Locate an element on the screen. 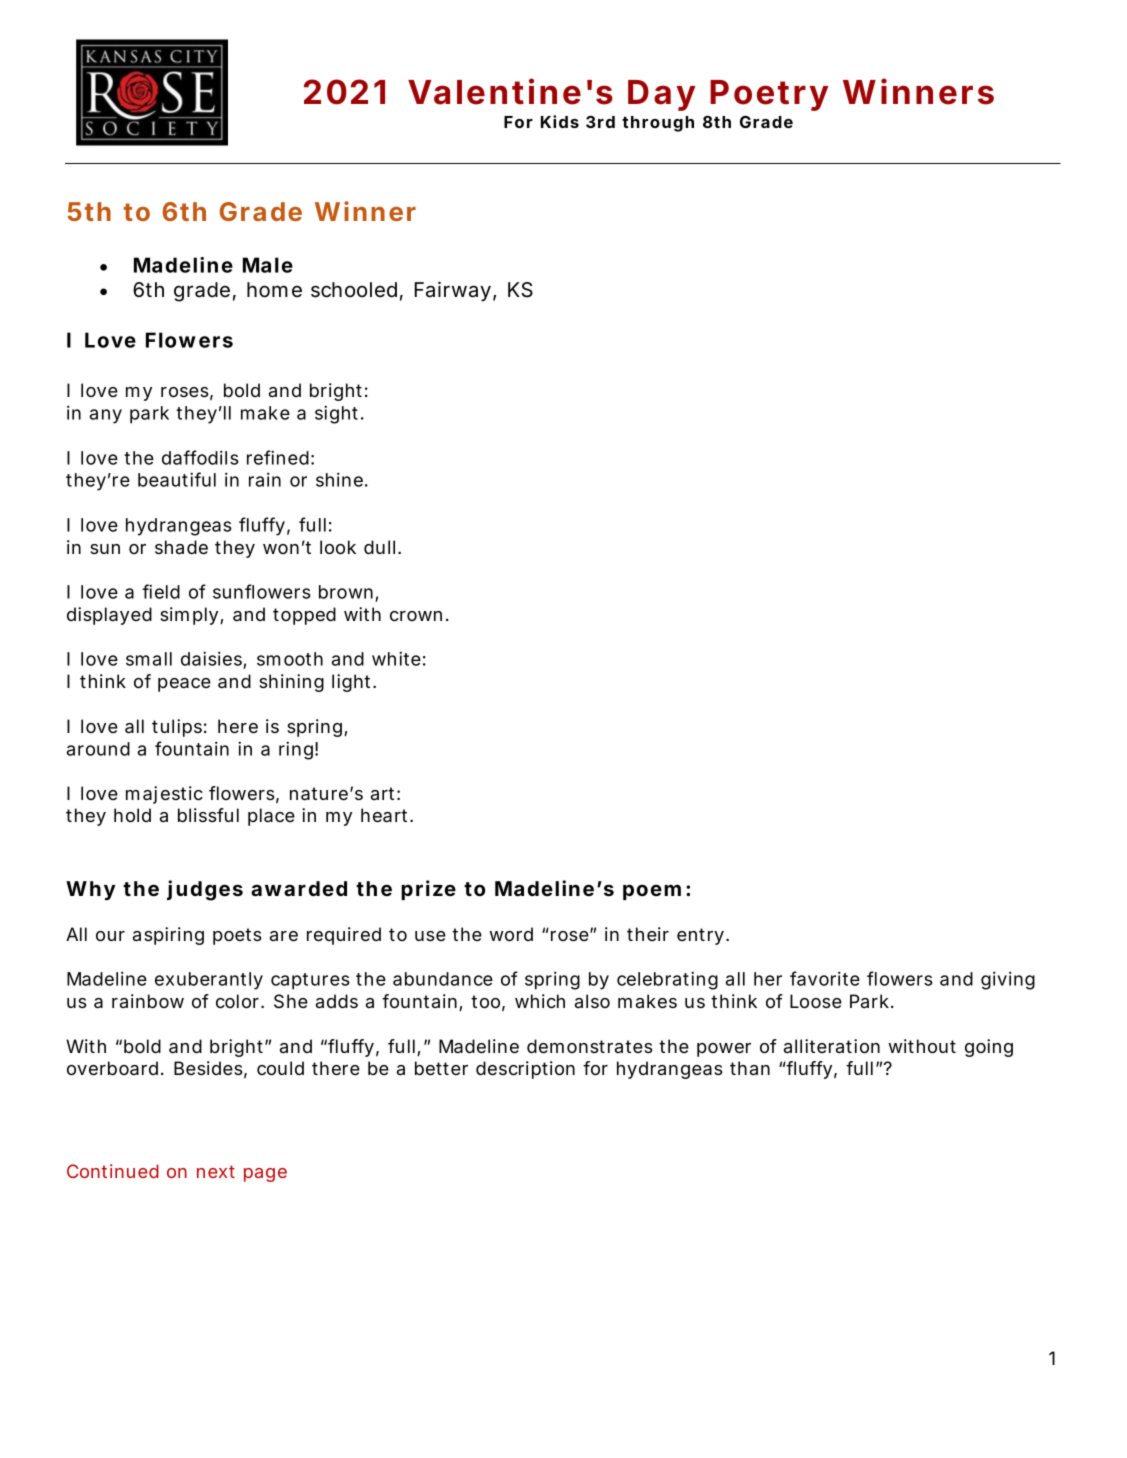  heart is located at coordinates (386, 815).
